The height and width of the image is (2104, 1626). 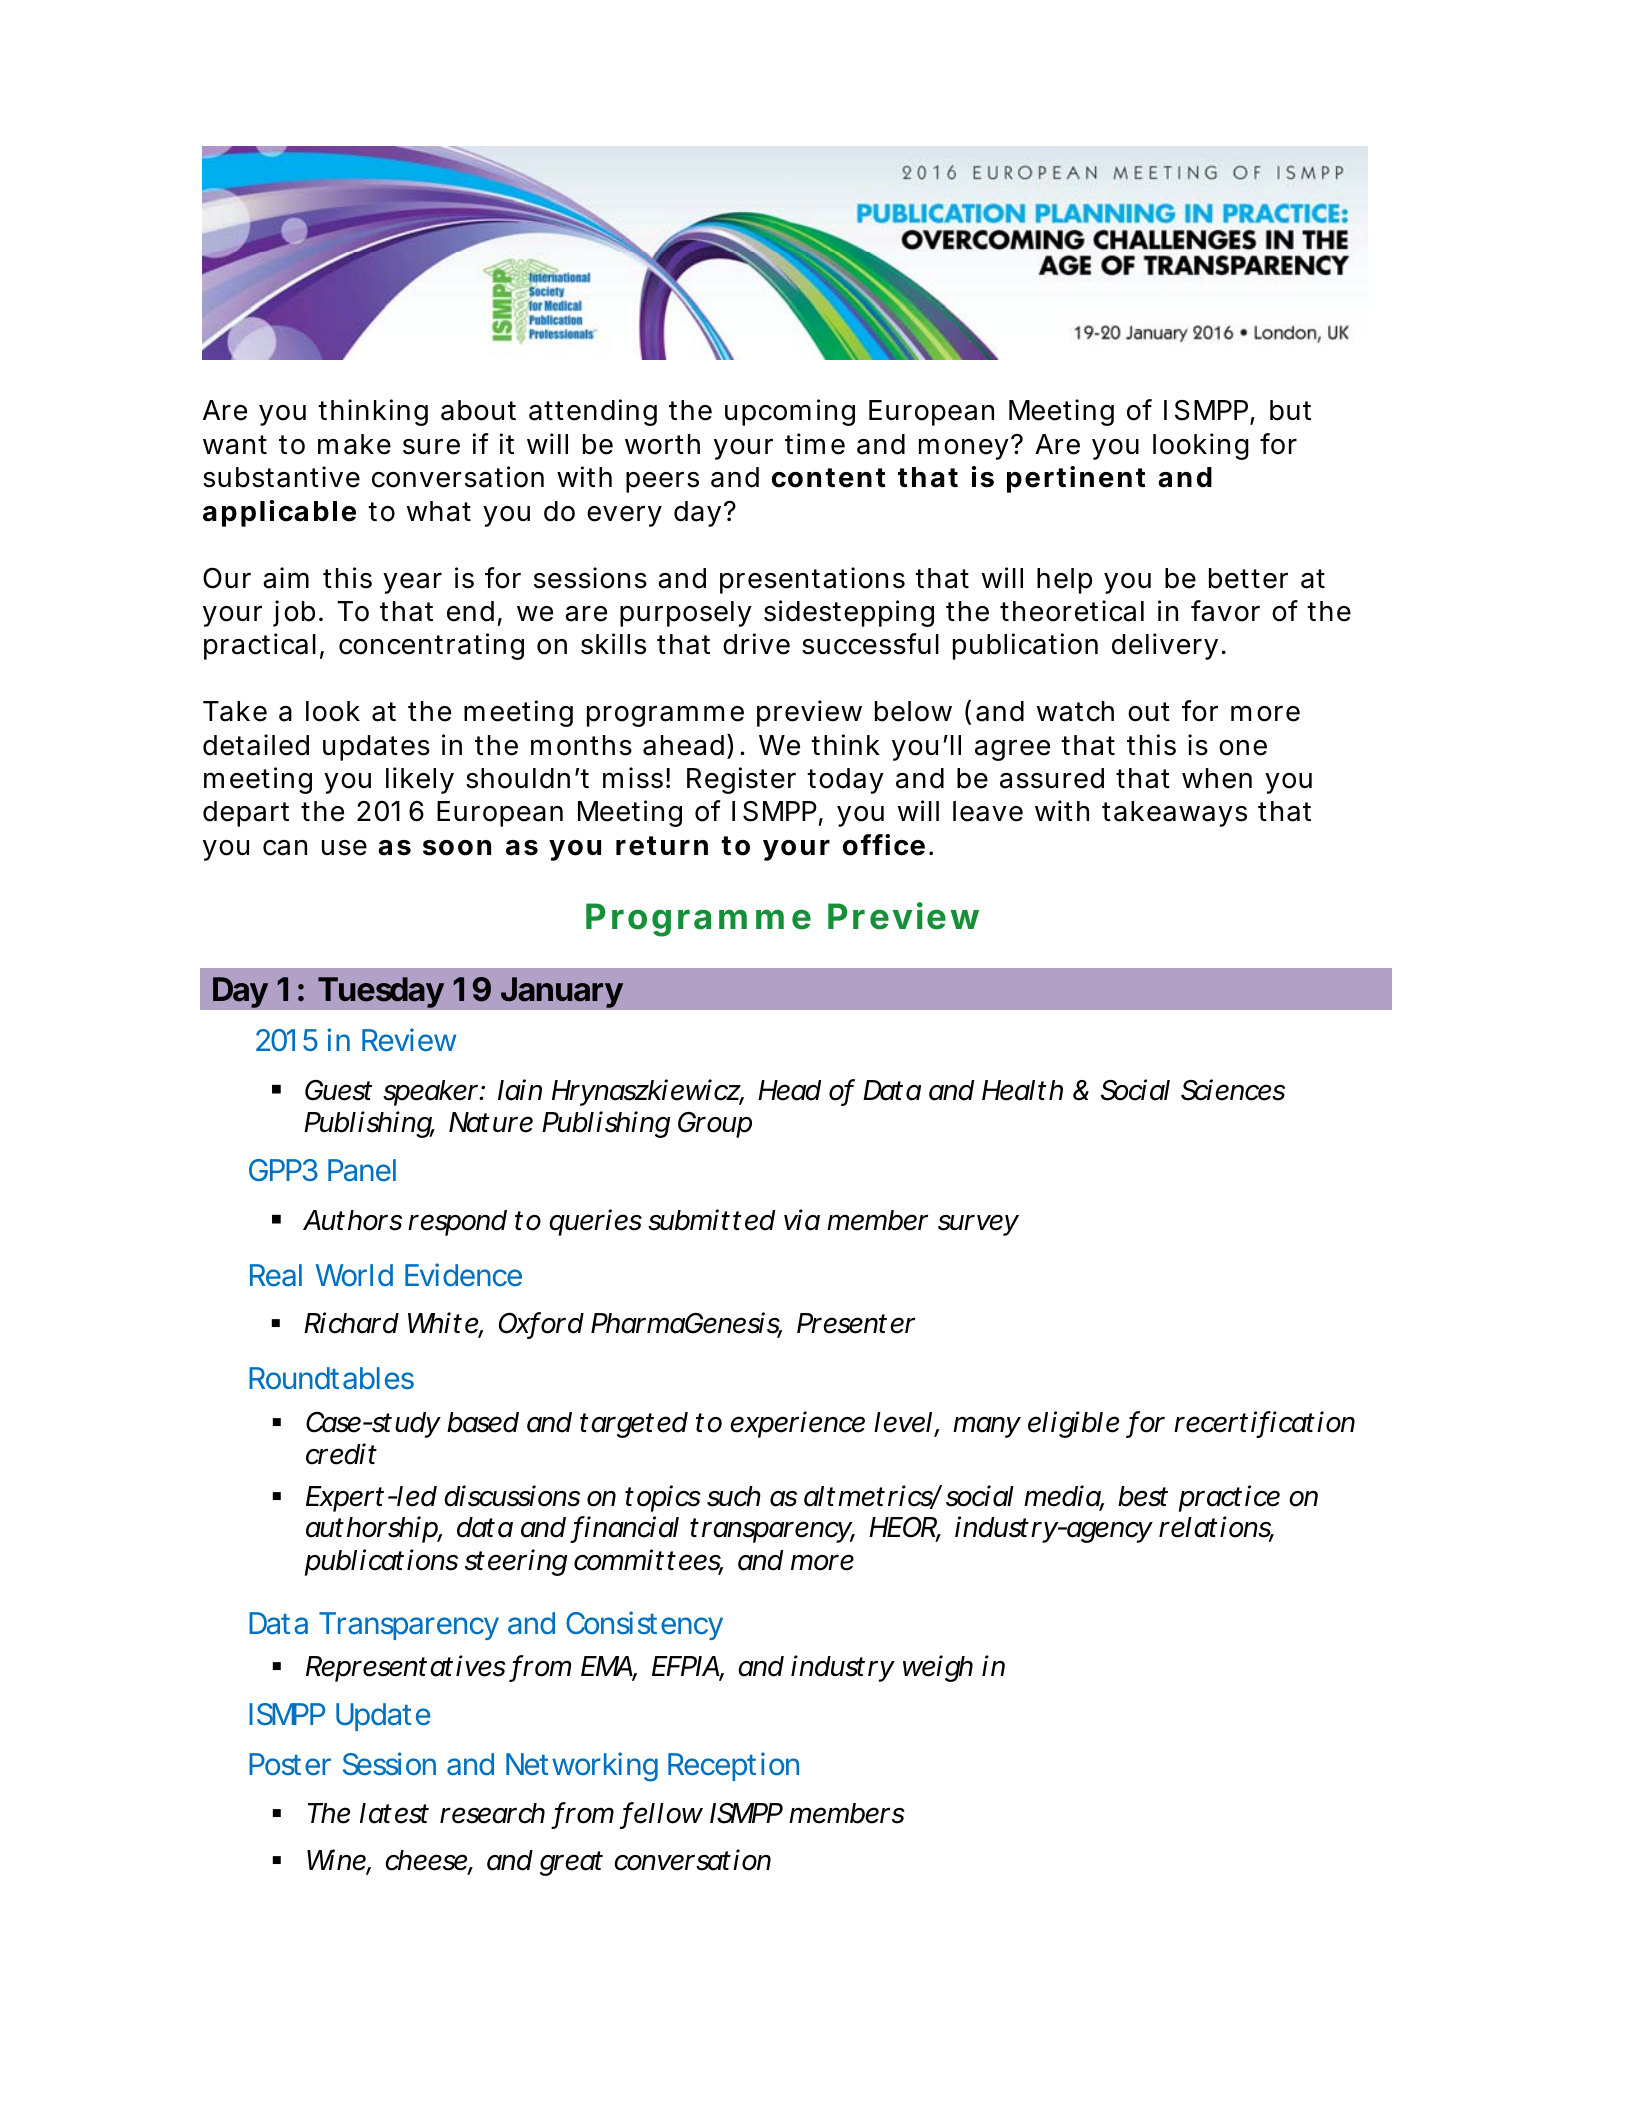 I want to click on pertinent, so click(x=1076, y=479).
